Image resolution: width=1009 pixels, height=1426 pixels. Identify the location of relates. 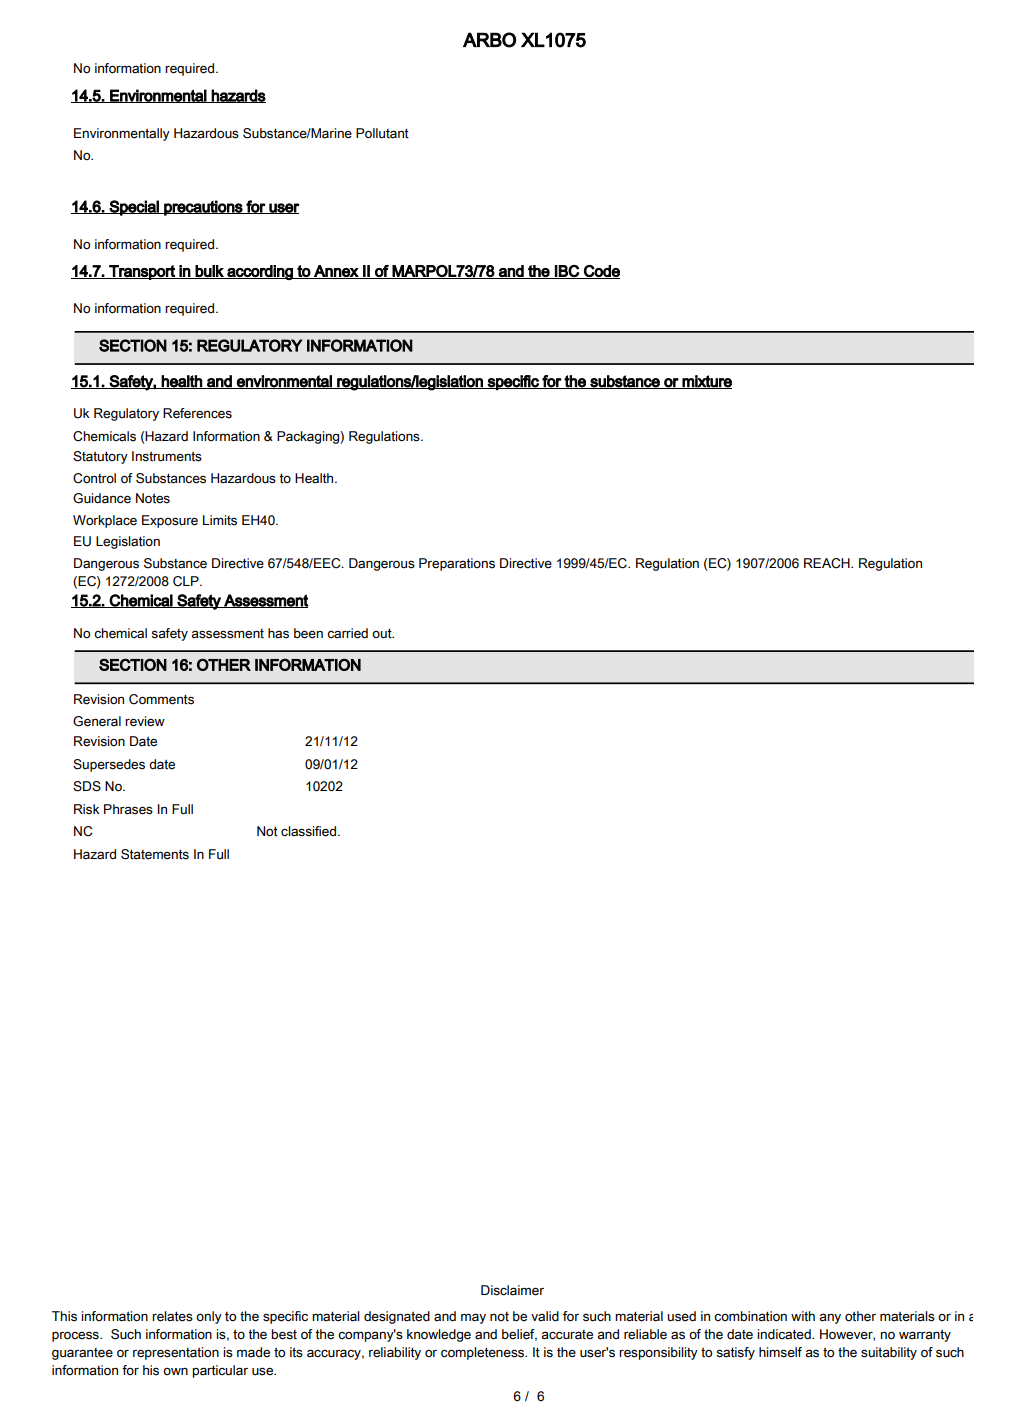
(172, 1316).
